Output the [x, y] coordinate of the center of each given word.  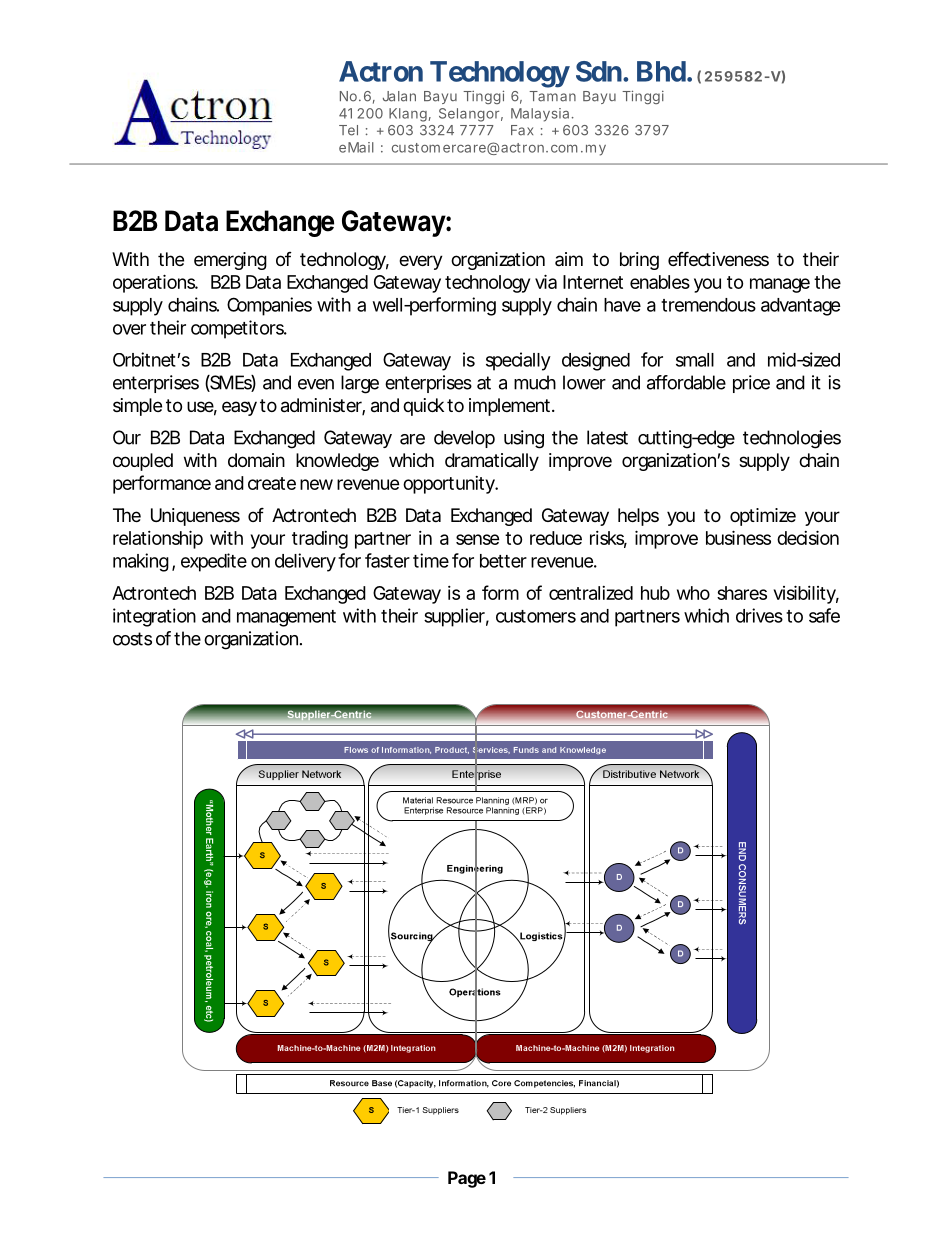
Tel [348, 130]
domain [256, 460]
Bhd [661, 71]
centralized [591, 593]
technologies [792, 439]
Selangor [471, 115]
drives [759, 615]
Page [467, 1179]
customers [536, 616]
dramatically [492, 462]
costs [132, 639]
